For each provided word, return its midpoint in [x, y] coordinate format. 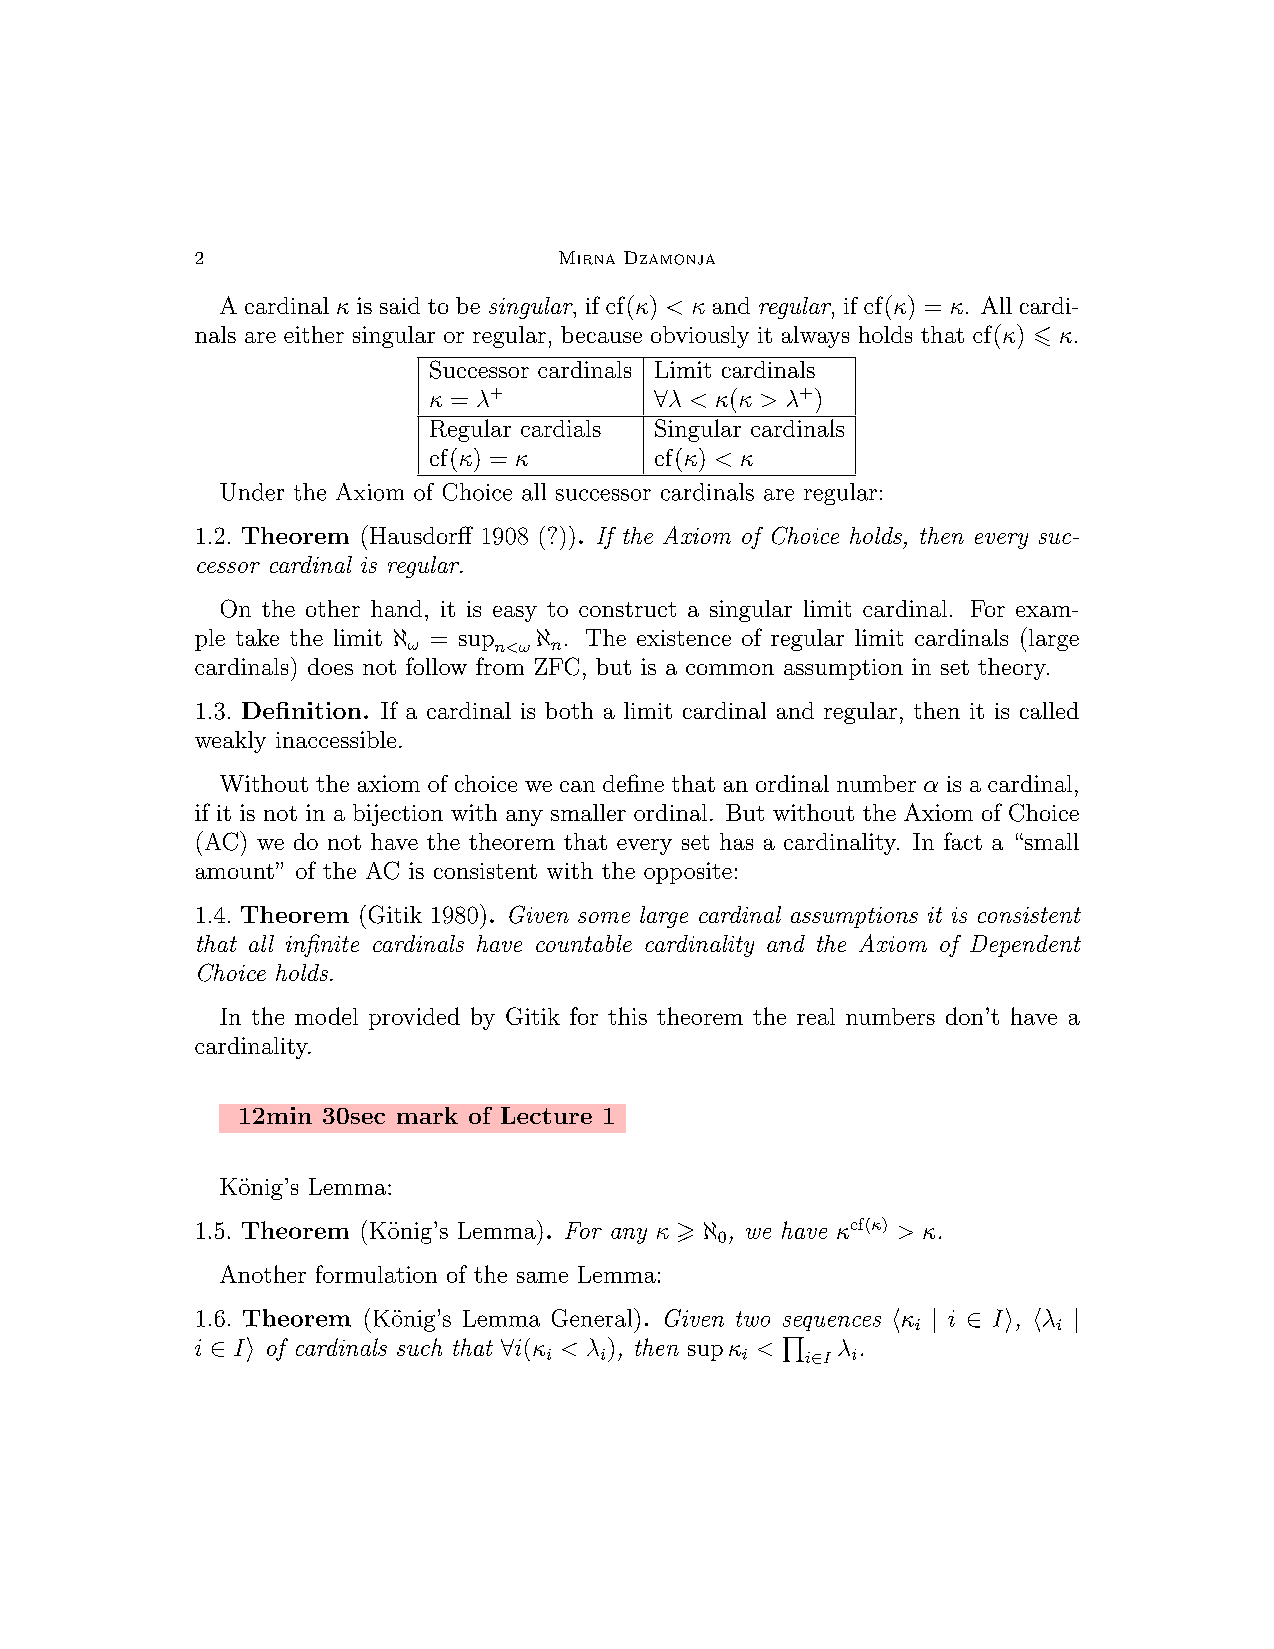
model [326, 1016]
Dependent [1025, 946]
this [627, 1016]
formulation [376, 1274]
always [815, 337]
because [601, 334]
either [314, 334]
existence [684, 638]
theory [1013, 669]
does [330, 666]
